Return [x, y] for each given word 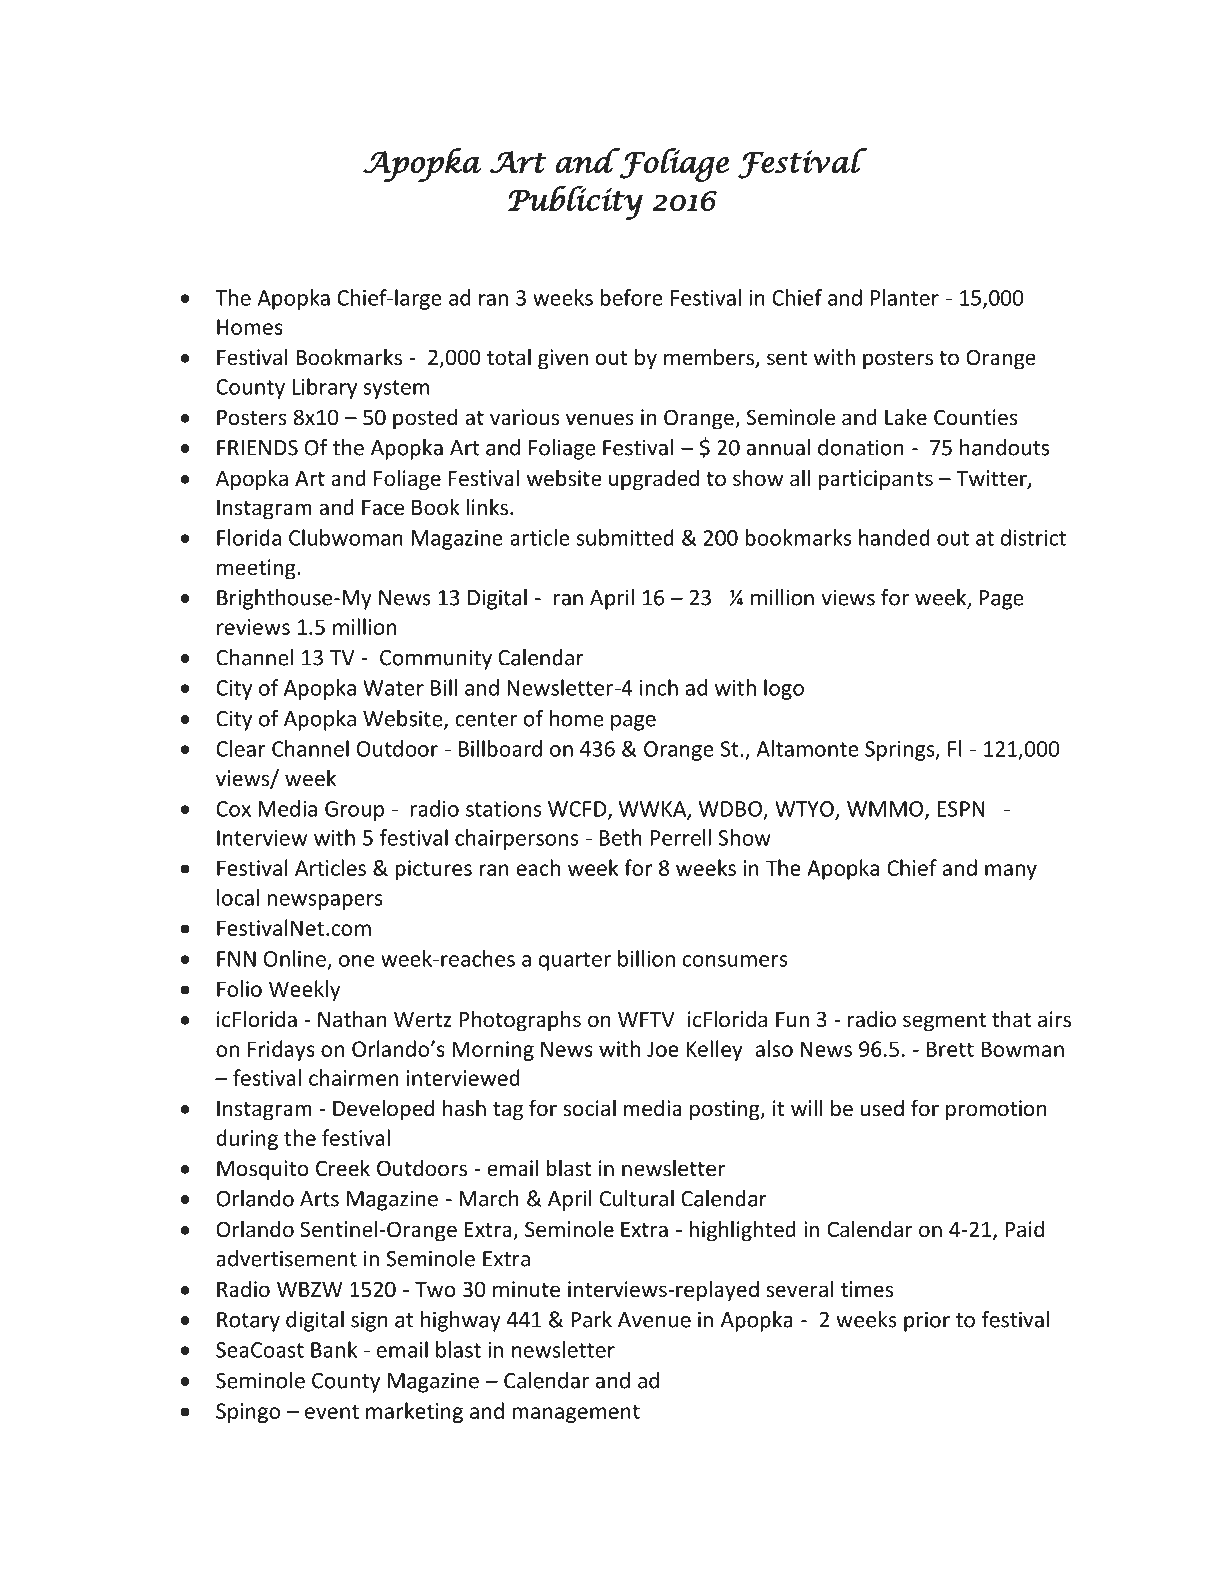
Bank [334, 1349]
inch [659, 687]
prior [927, 1321]
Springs [901, 751]
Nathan [352, 1019]
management [576, 1413]
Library [324, 388]
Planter [904, 297]
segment [944, 1022]
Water [393, 688]
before [631, 297]
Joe [663, 1049]
